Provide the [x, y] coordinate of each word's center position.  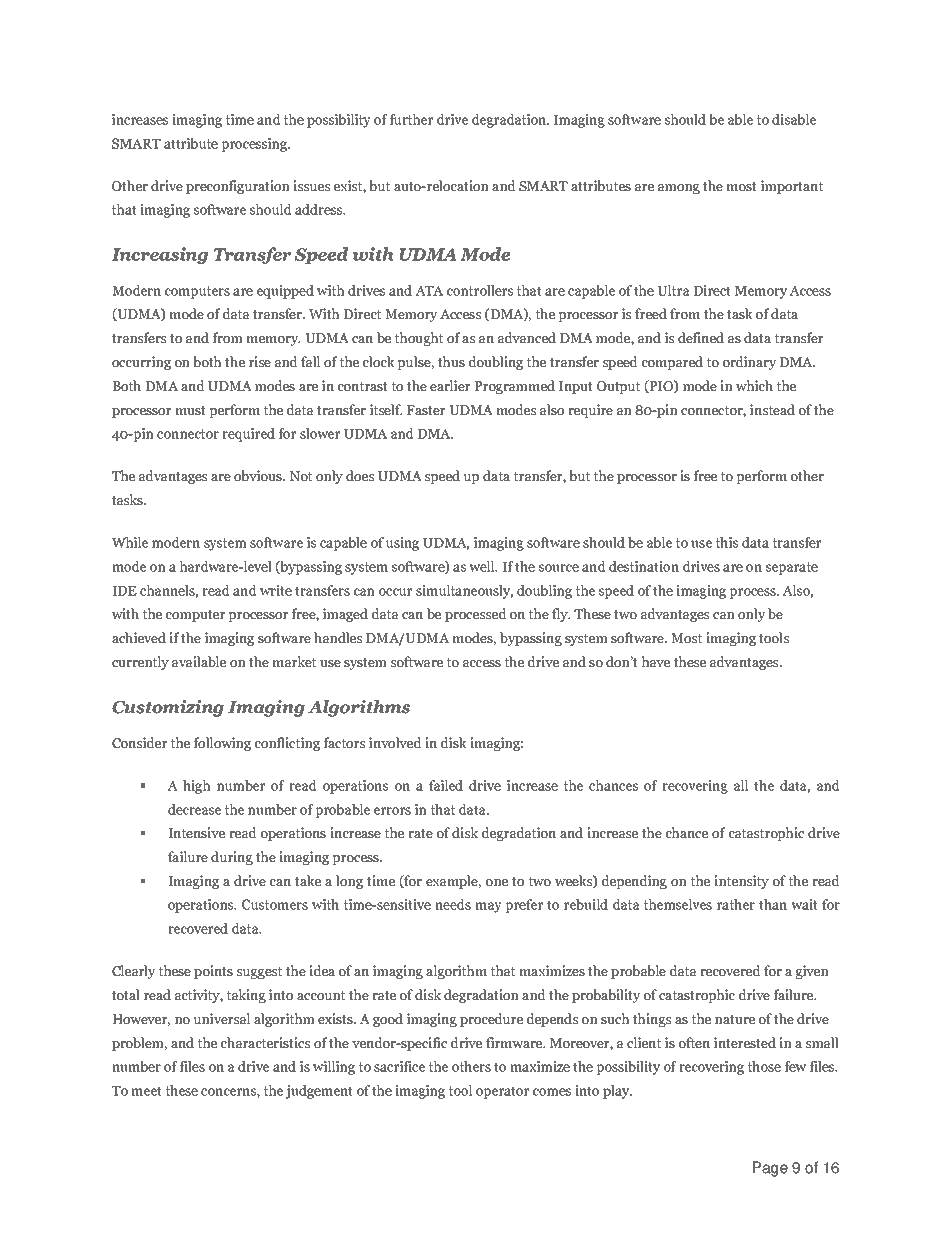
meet [146, 1091]
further [411, 119]
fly [561, 615]
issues [311, 185]
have [655, 661]
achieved [139, 637]
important [792, 187]
